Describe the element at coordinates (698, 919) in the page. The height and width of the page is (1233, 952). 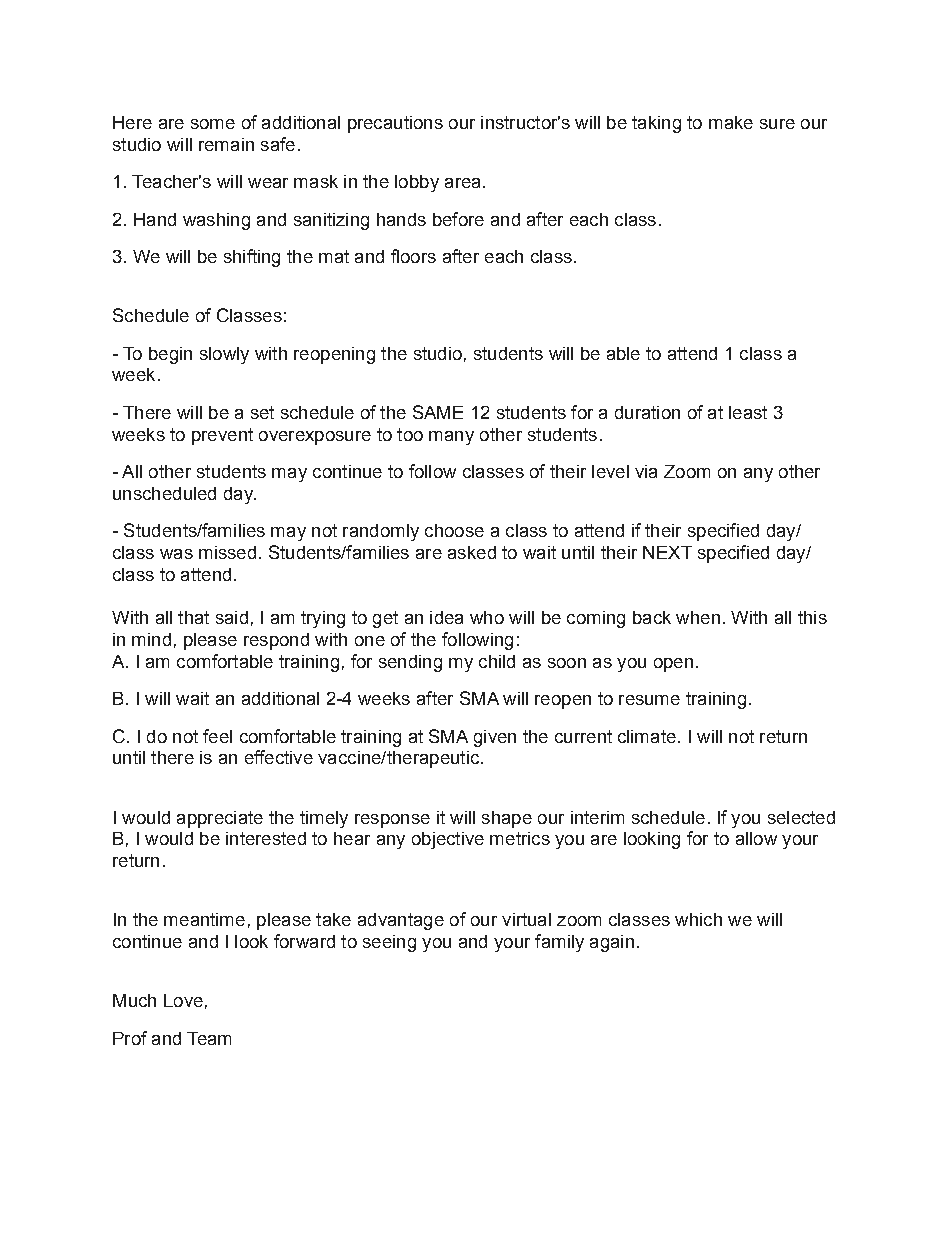
I see `which` at that location.
